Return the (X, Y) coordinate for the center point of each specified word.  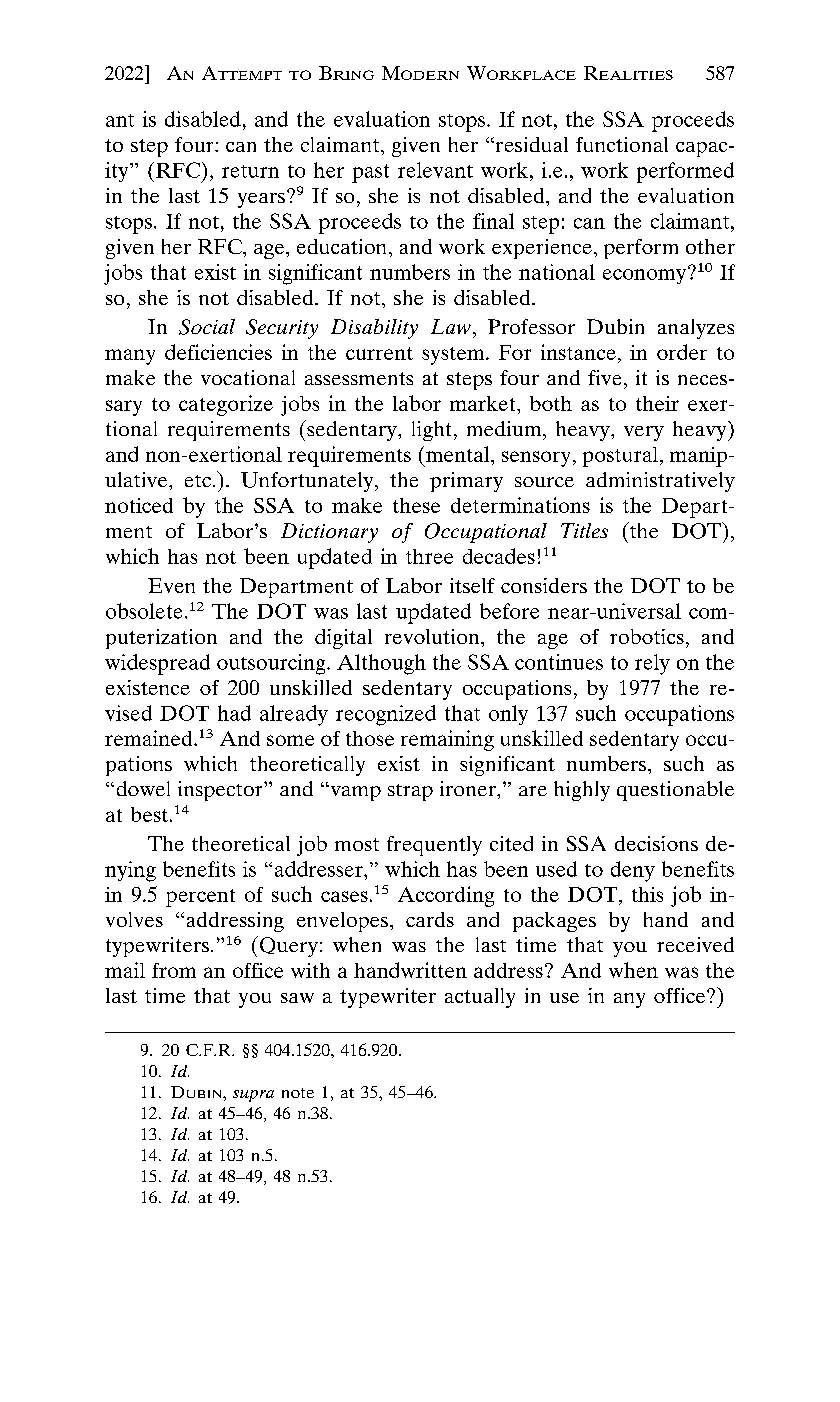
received (695, 944)
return (250, 171)
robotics (647, 636)
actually (480, 998)
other (710, 246)
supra (253, 1096)
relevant (435, 170)
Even (171, 585)
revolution (433, 636)
